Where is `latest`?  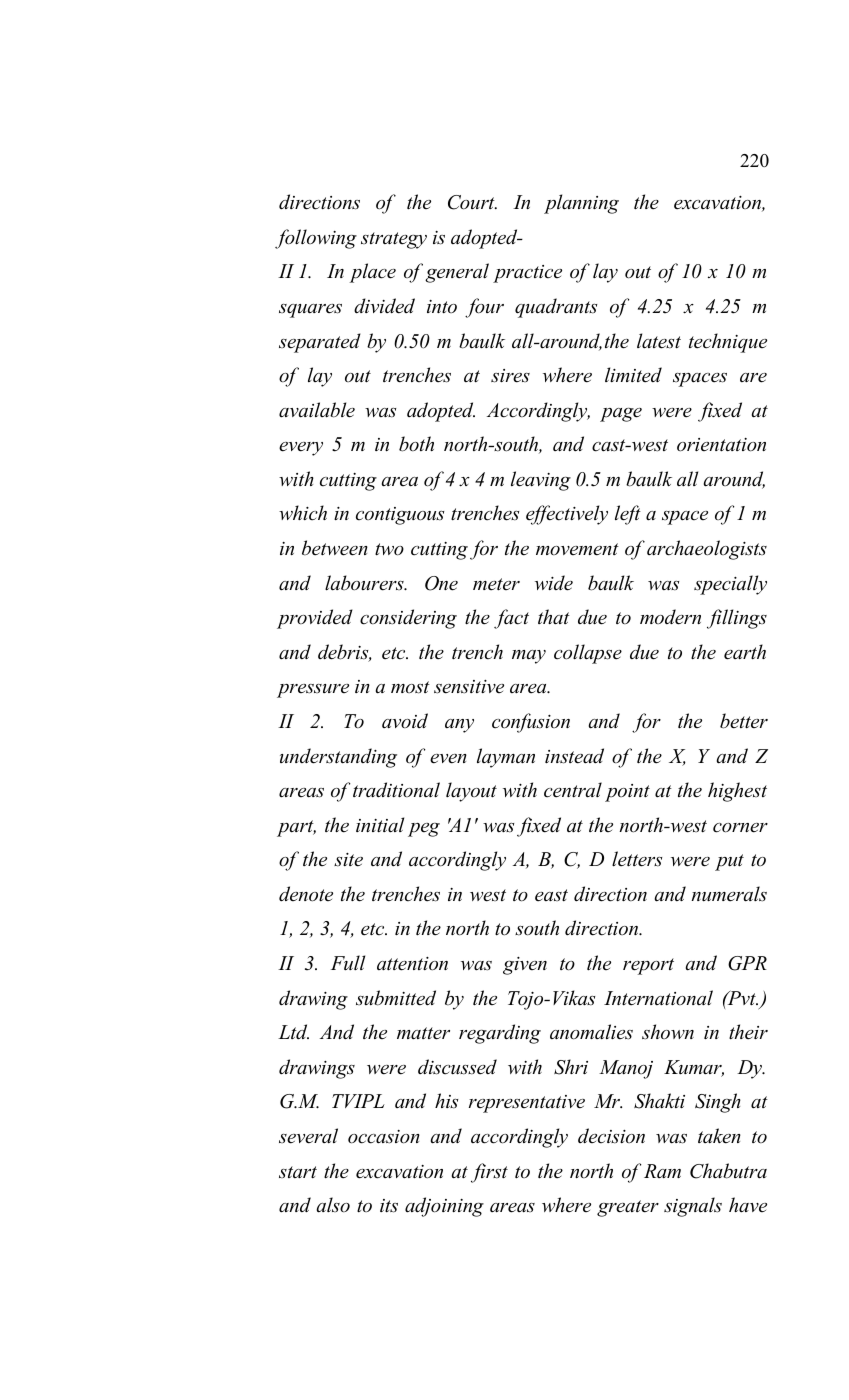
latest is located at coordinates (659, 341).
